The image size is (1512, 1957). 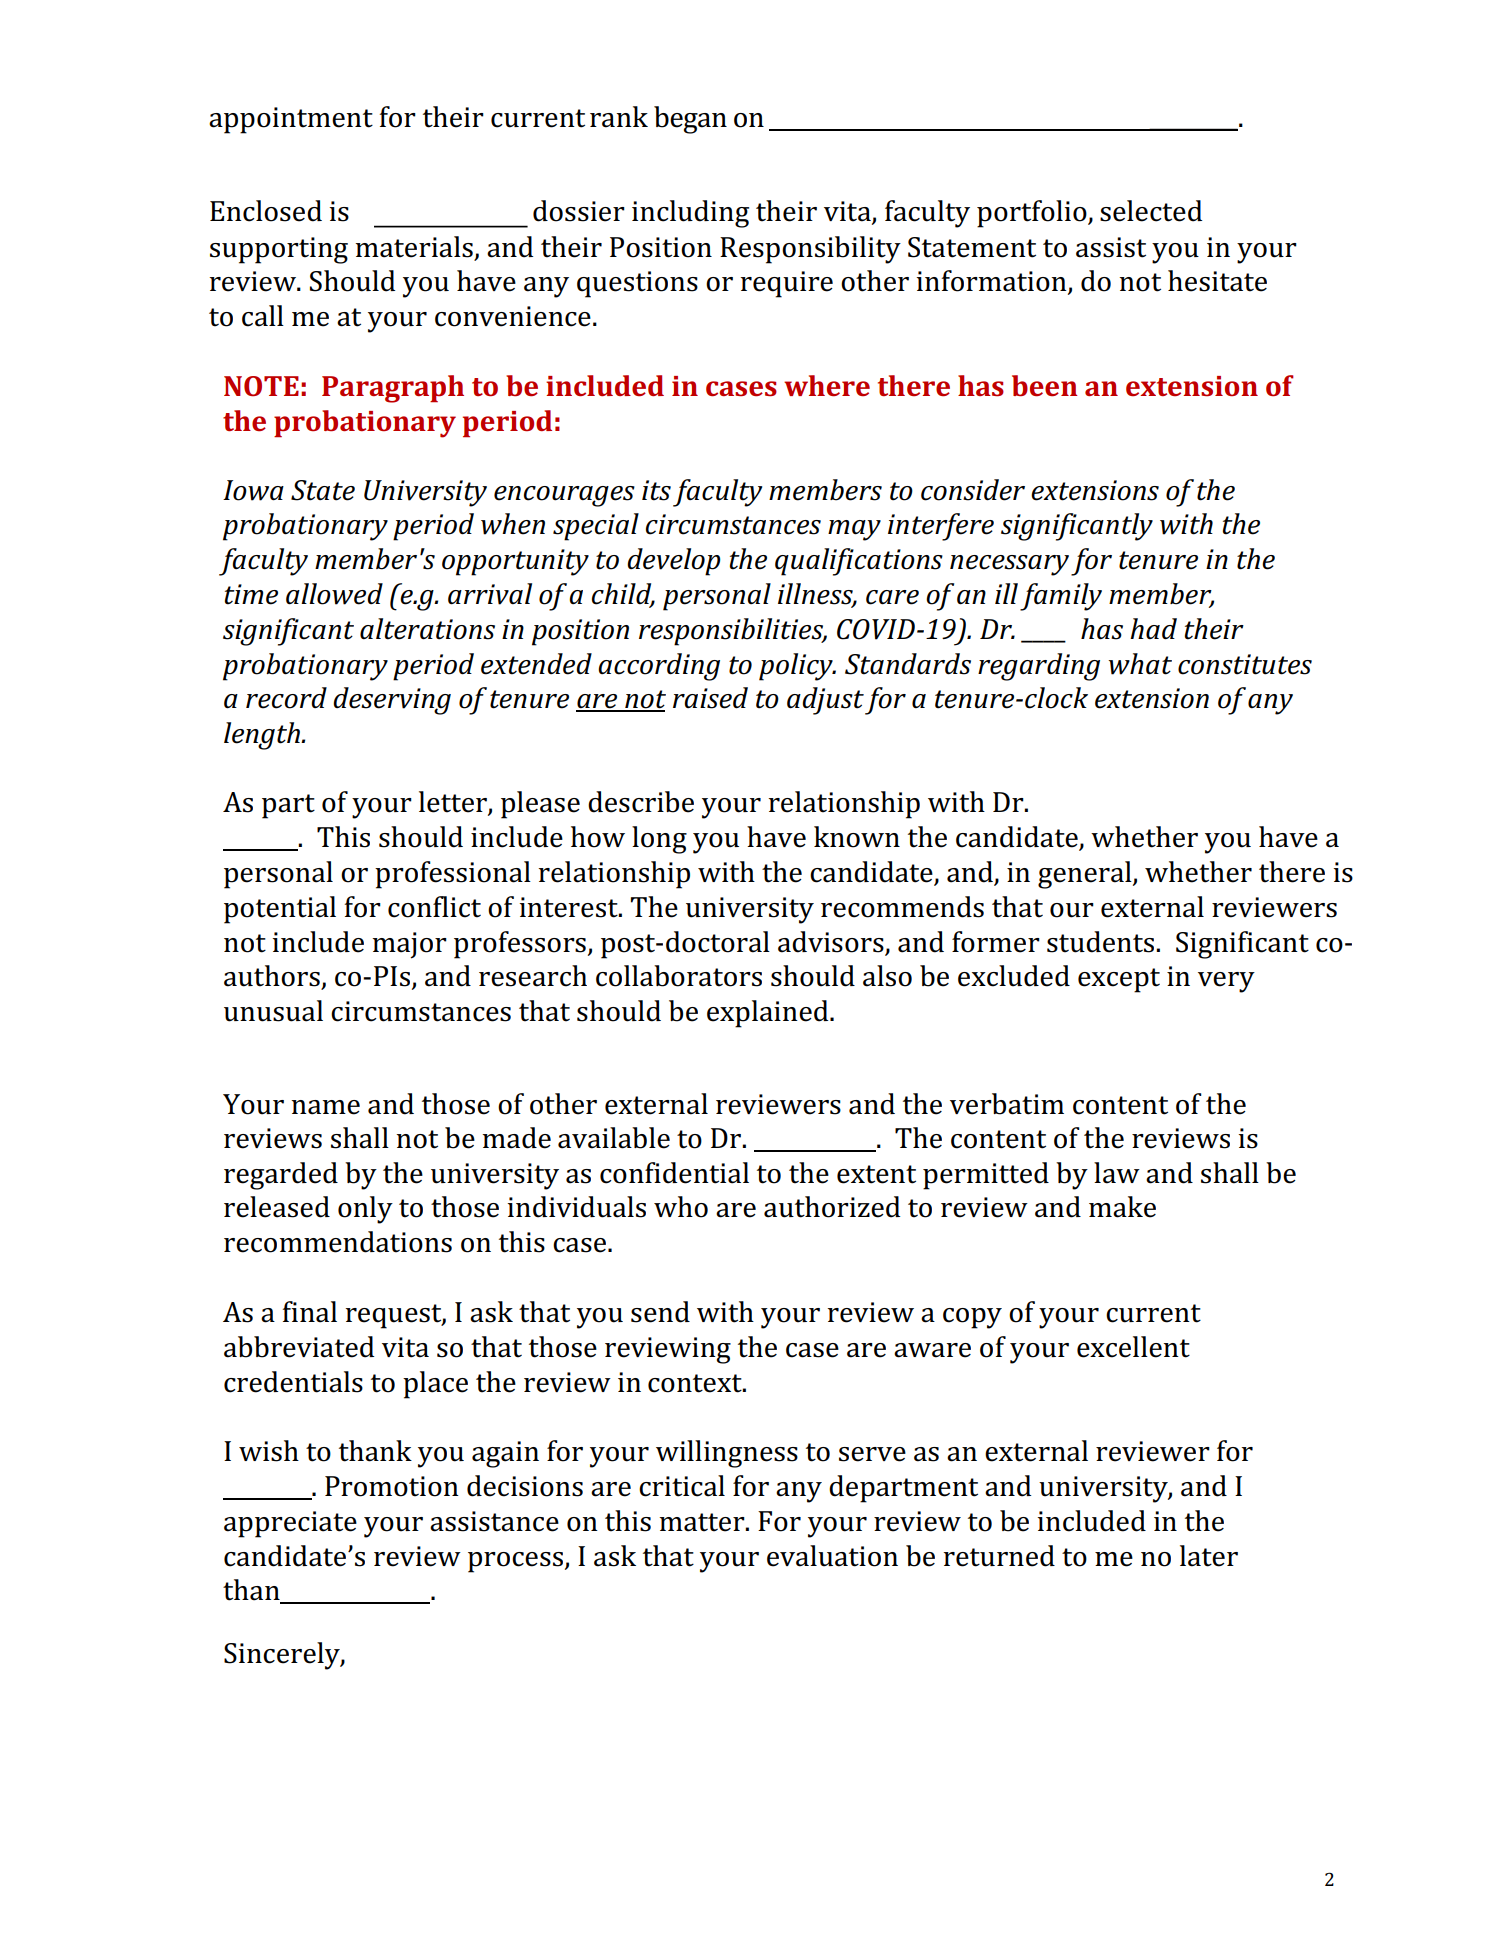 I want to click on long, so click(x=659, y=840).
